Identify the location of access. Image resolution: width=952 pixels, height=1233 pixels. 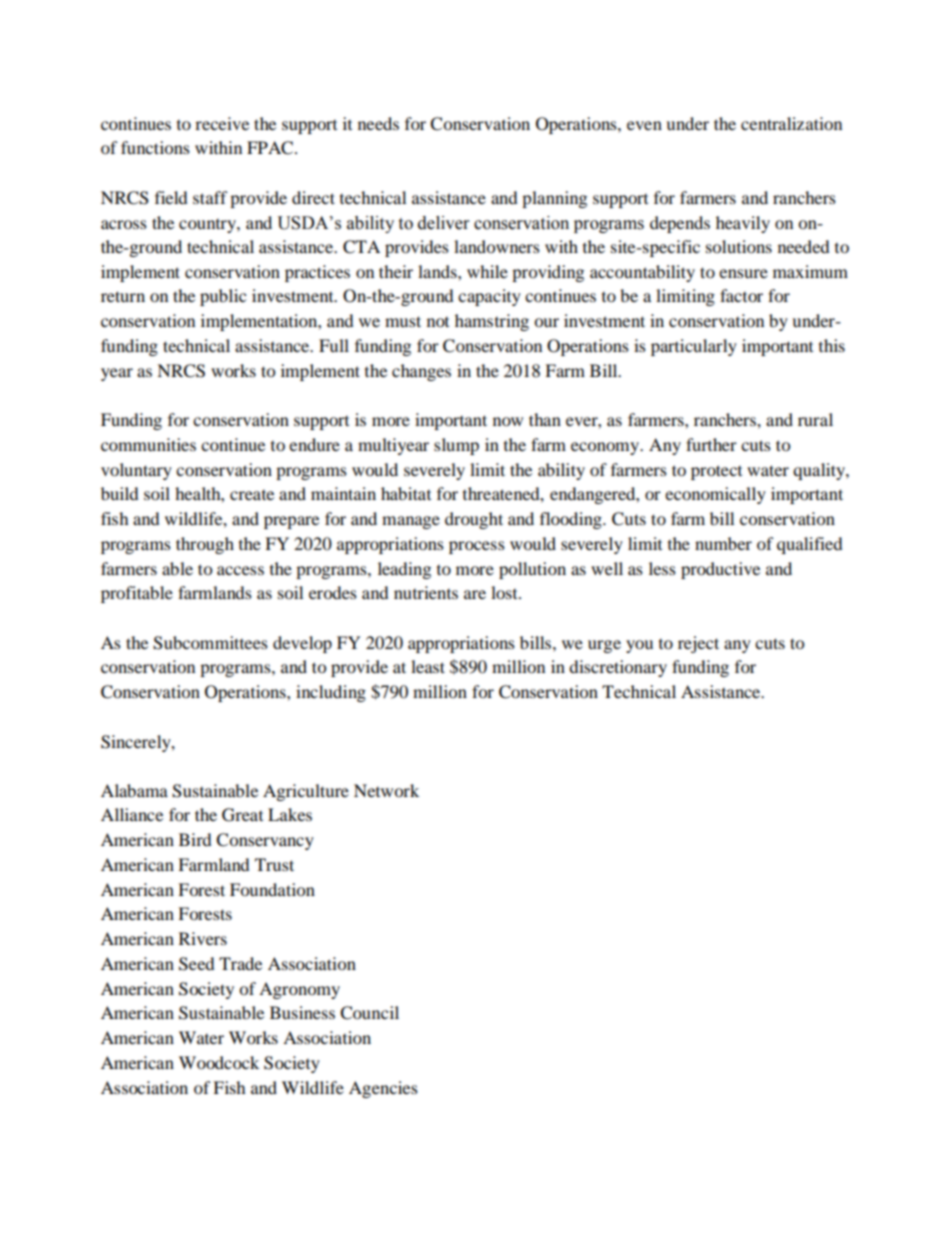
(240, 570).
